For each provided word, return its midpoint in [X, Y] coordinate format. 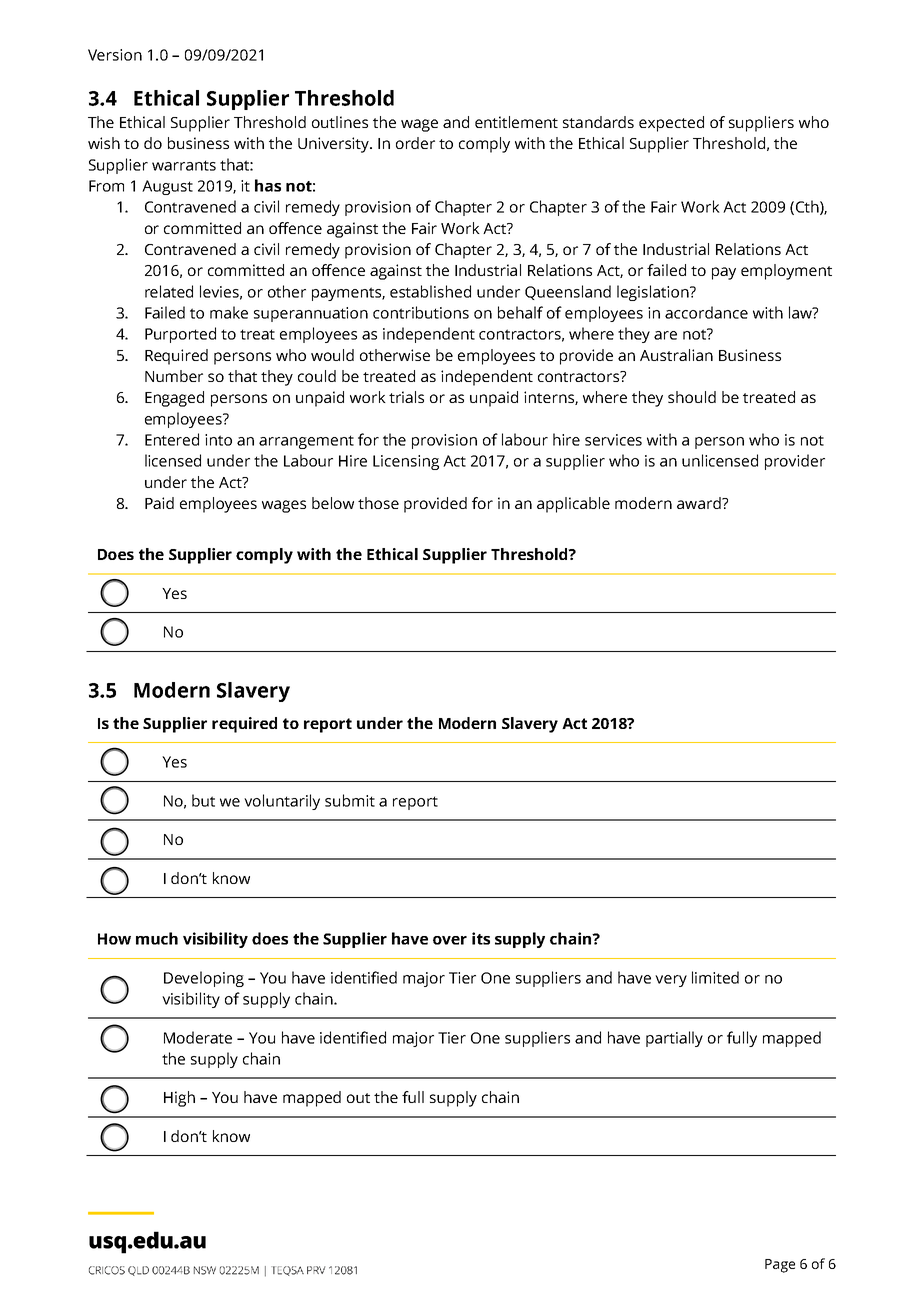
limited [715, 977]
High [179, 1099]
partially [674, 1039]
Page [780, 1266]
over [450, 940]
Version [115, 55]
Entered [172, 439]
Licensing [406, 462]
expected [671, 124]
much [157, 938]
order [415, 143]
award [700, 503]
